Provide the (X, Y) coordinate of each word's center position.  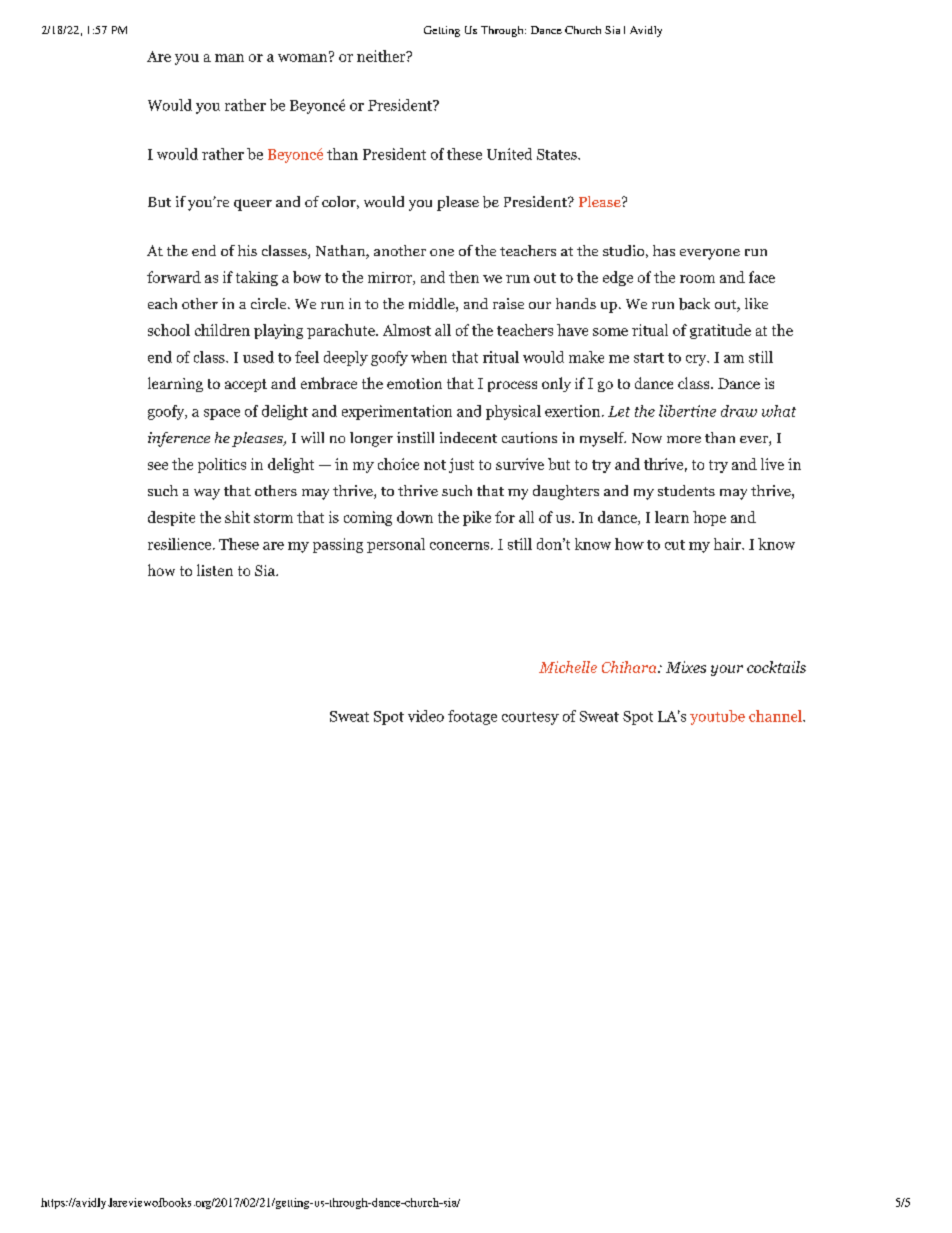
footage (472, 717)
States (558, 154)
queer (253, 205)
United (509, 154)
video (426, 716)
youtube (717, 717)
